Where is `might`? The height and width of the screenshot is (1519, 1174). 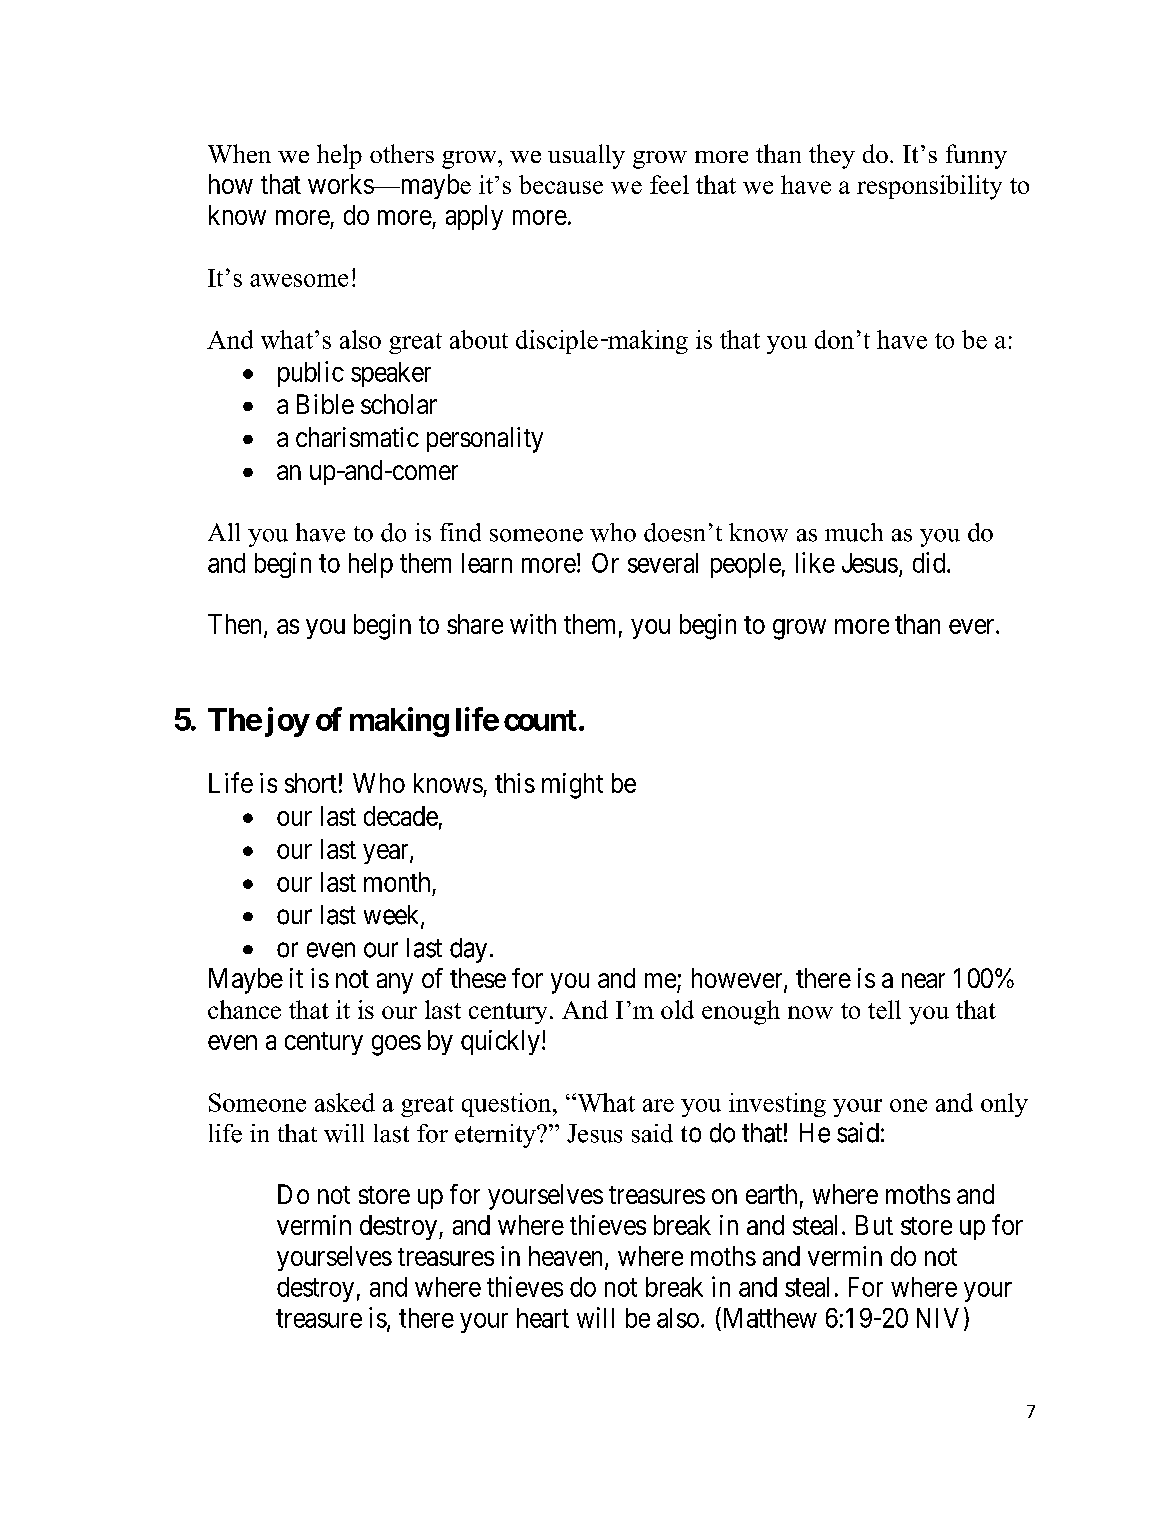
might is located at coordinates (572, 786).
